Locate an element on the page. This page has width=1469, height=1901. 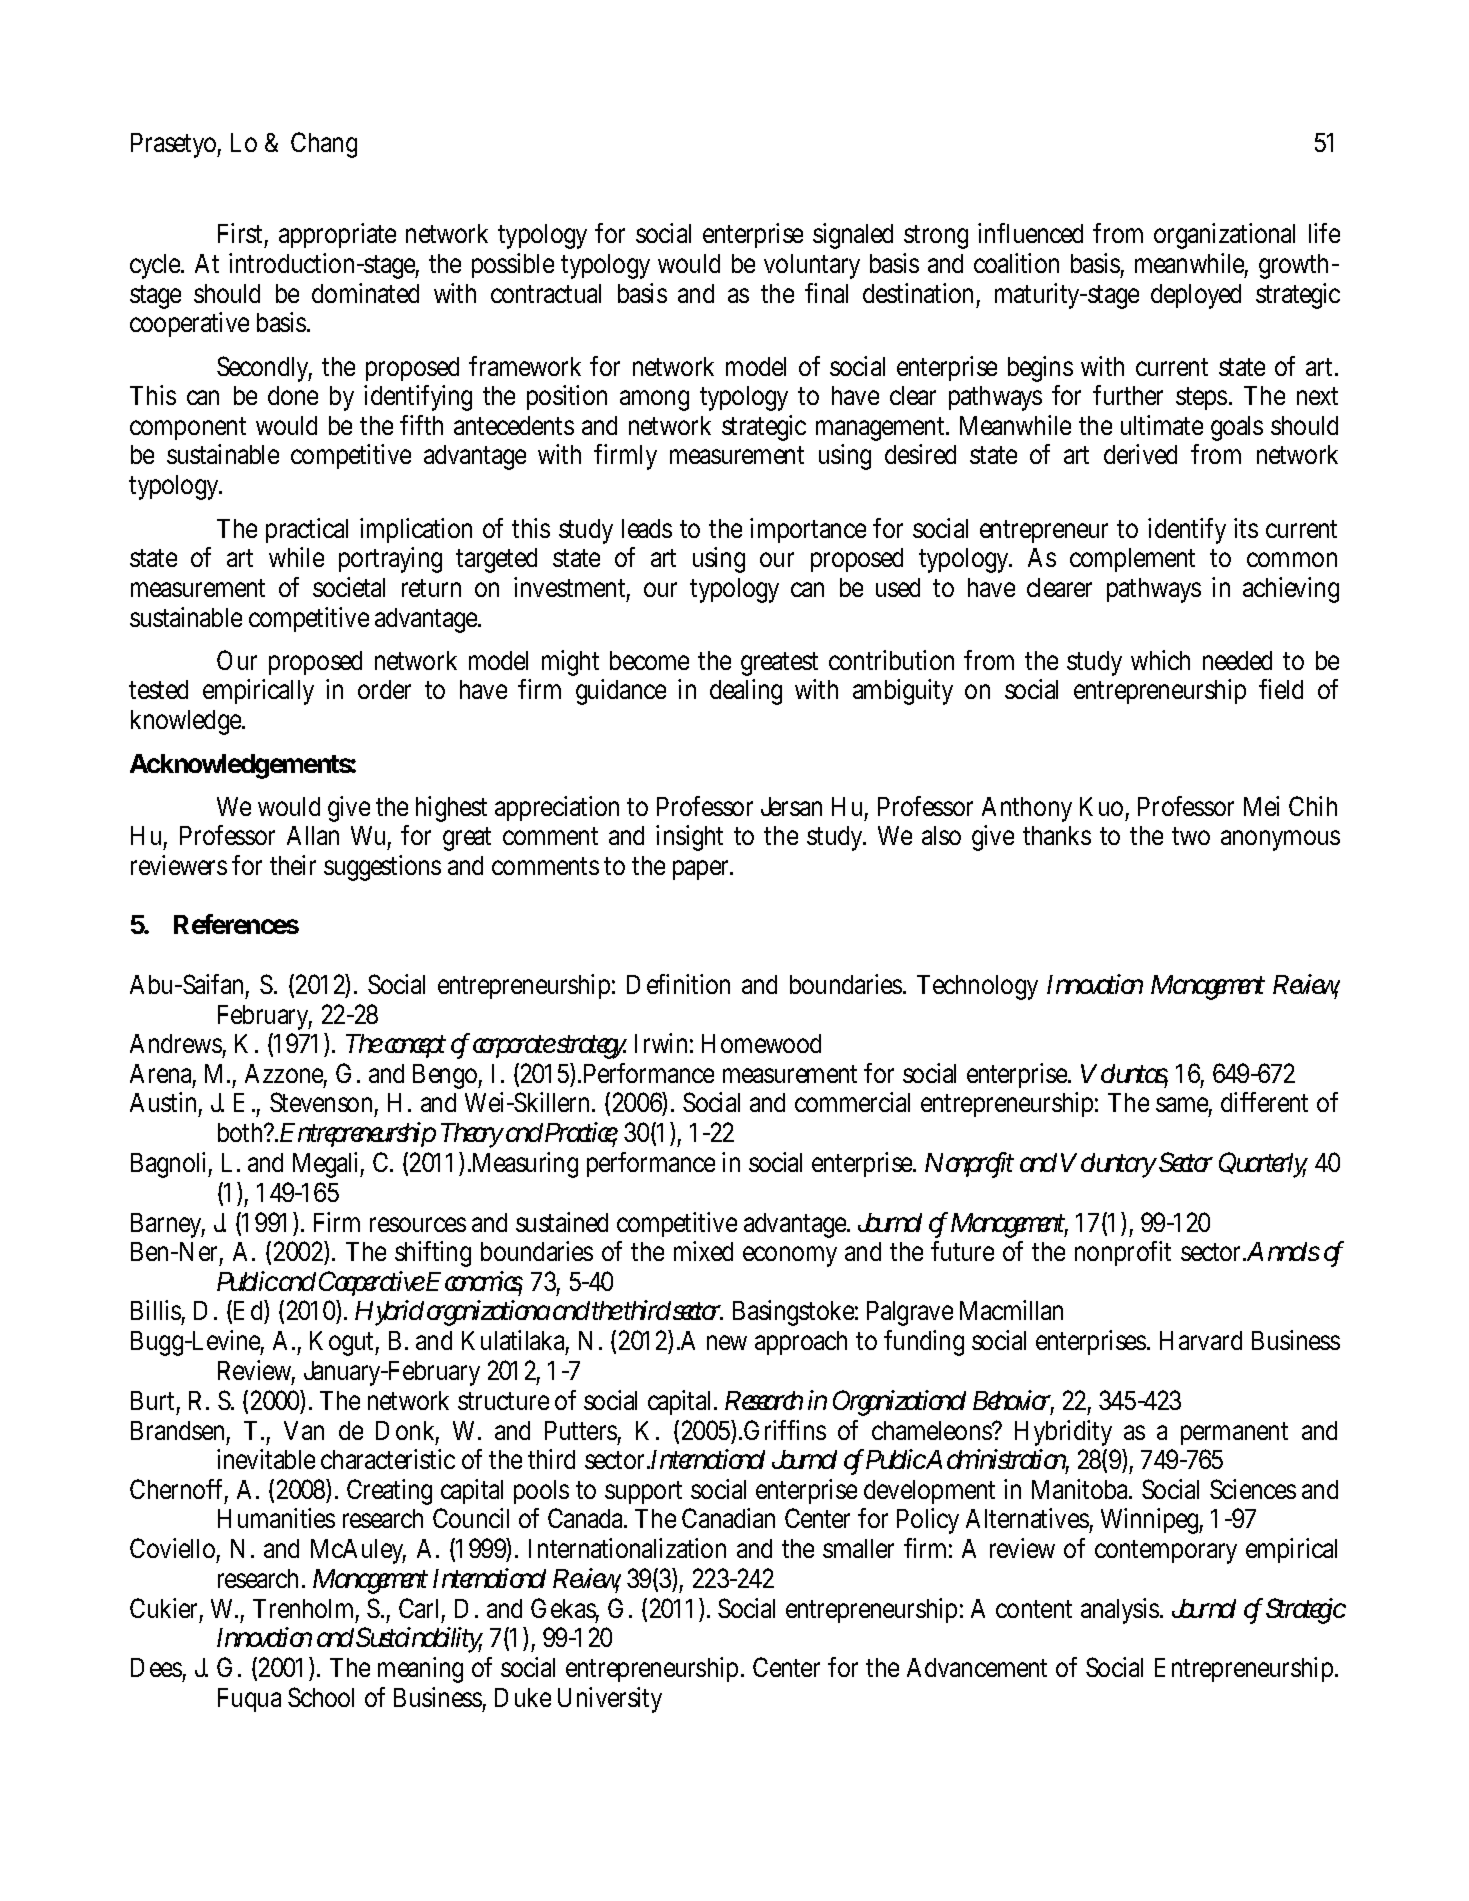
analysis is located at coordinates (1122, 1611).
